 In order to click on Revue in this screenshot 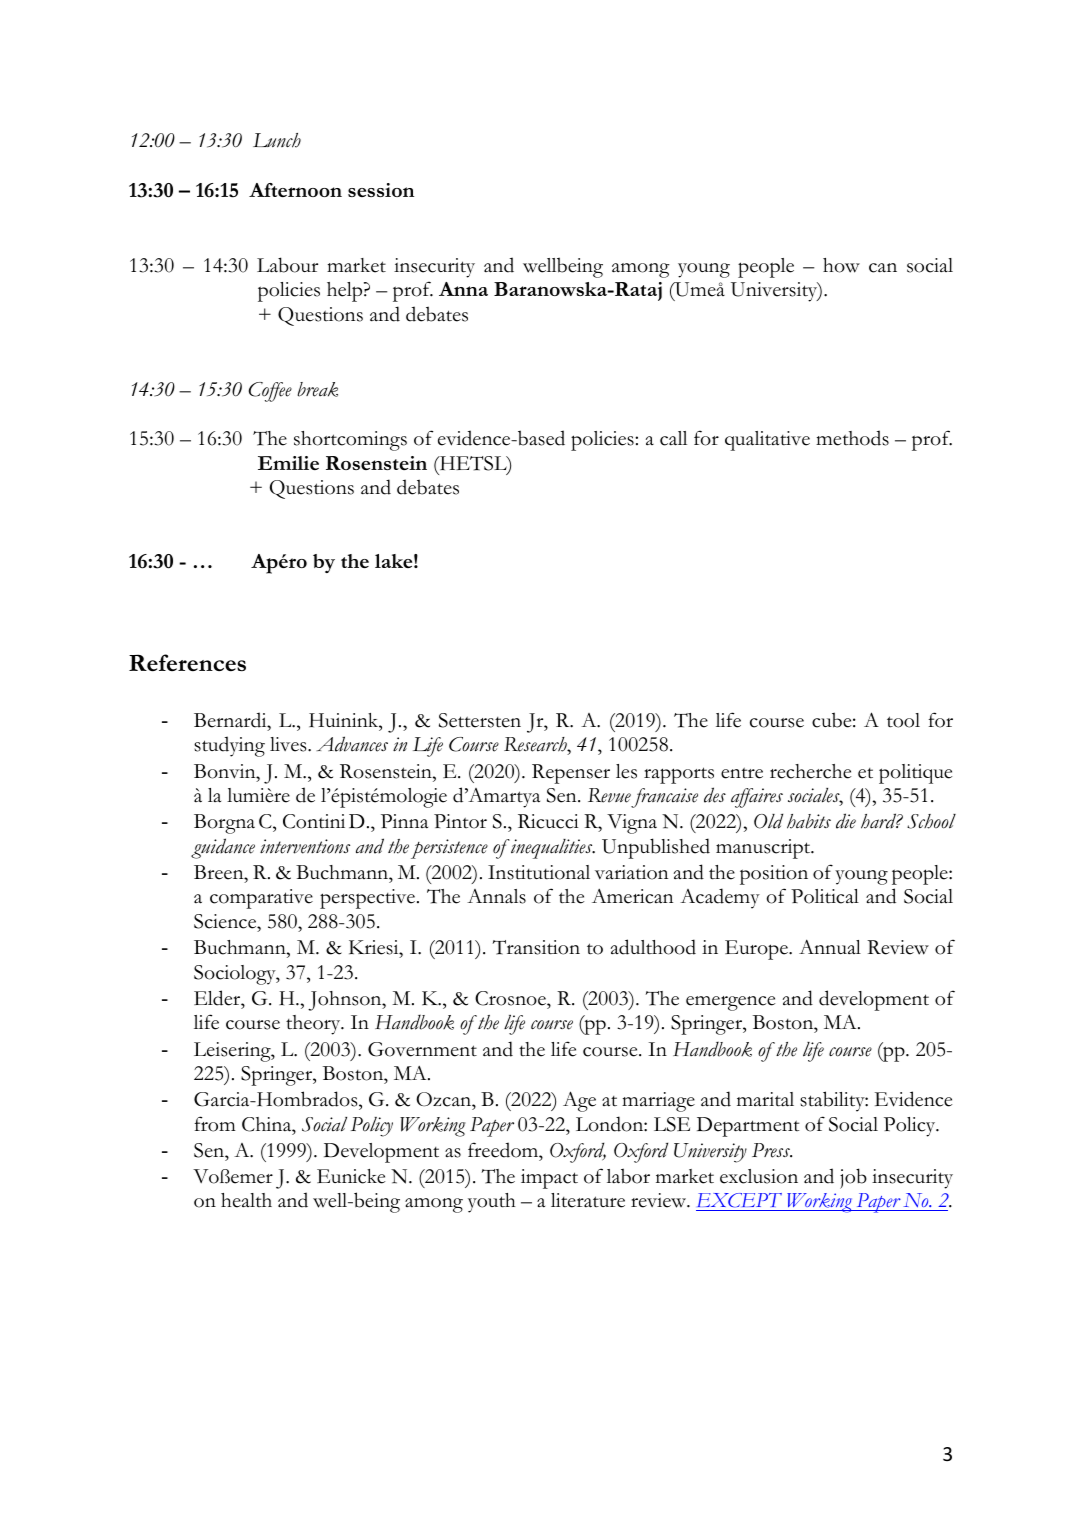, I will do `click(609, 795)`.
